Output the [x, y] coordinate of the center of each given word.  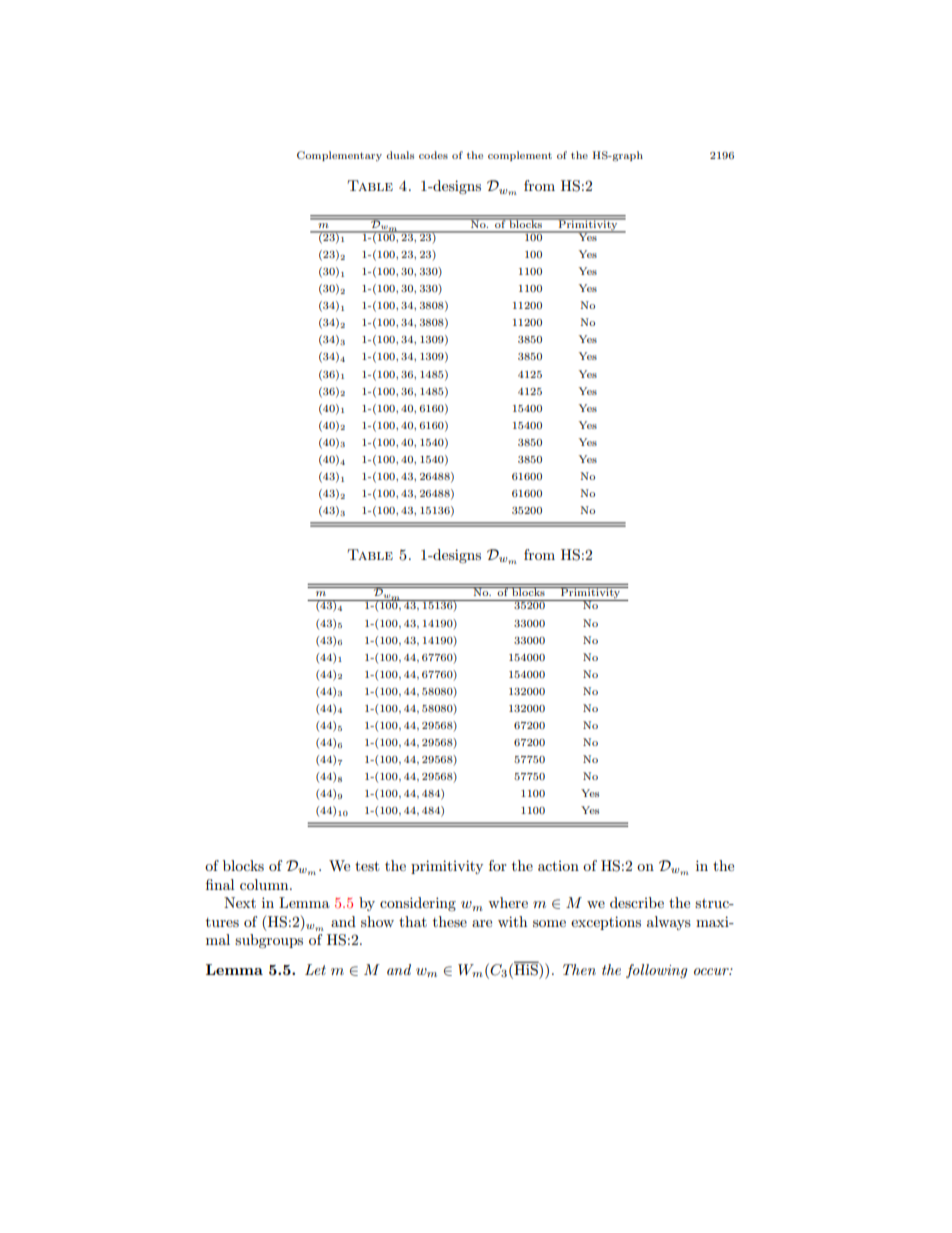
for [498, 865]
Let [315, 969]
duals [400, 155]
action [558, 866]
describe [637, 902]
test [367, 866]
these [450, 921]
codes [433, 155]
